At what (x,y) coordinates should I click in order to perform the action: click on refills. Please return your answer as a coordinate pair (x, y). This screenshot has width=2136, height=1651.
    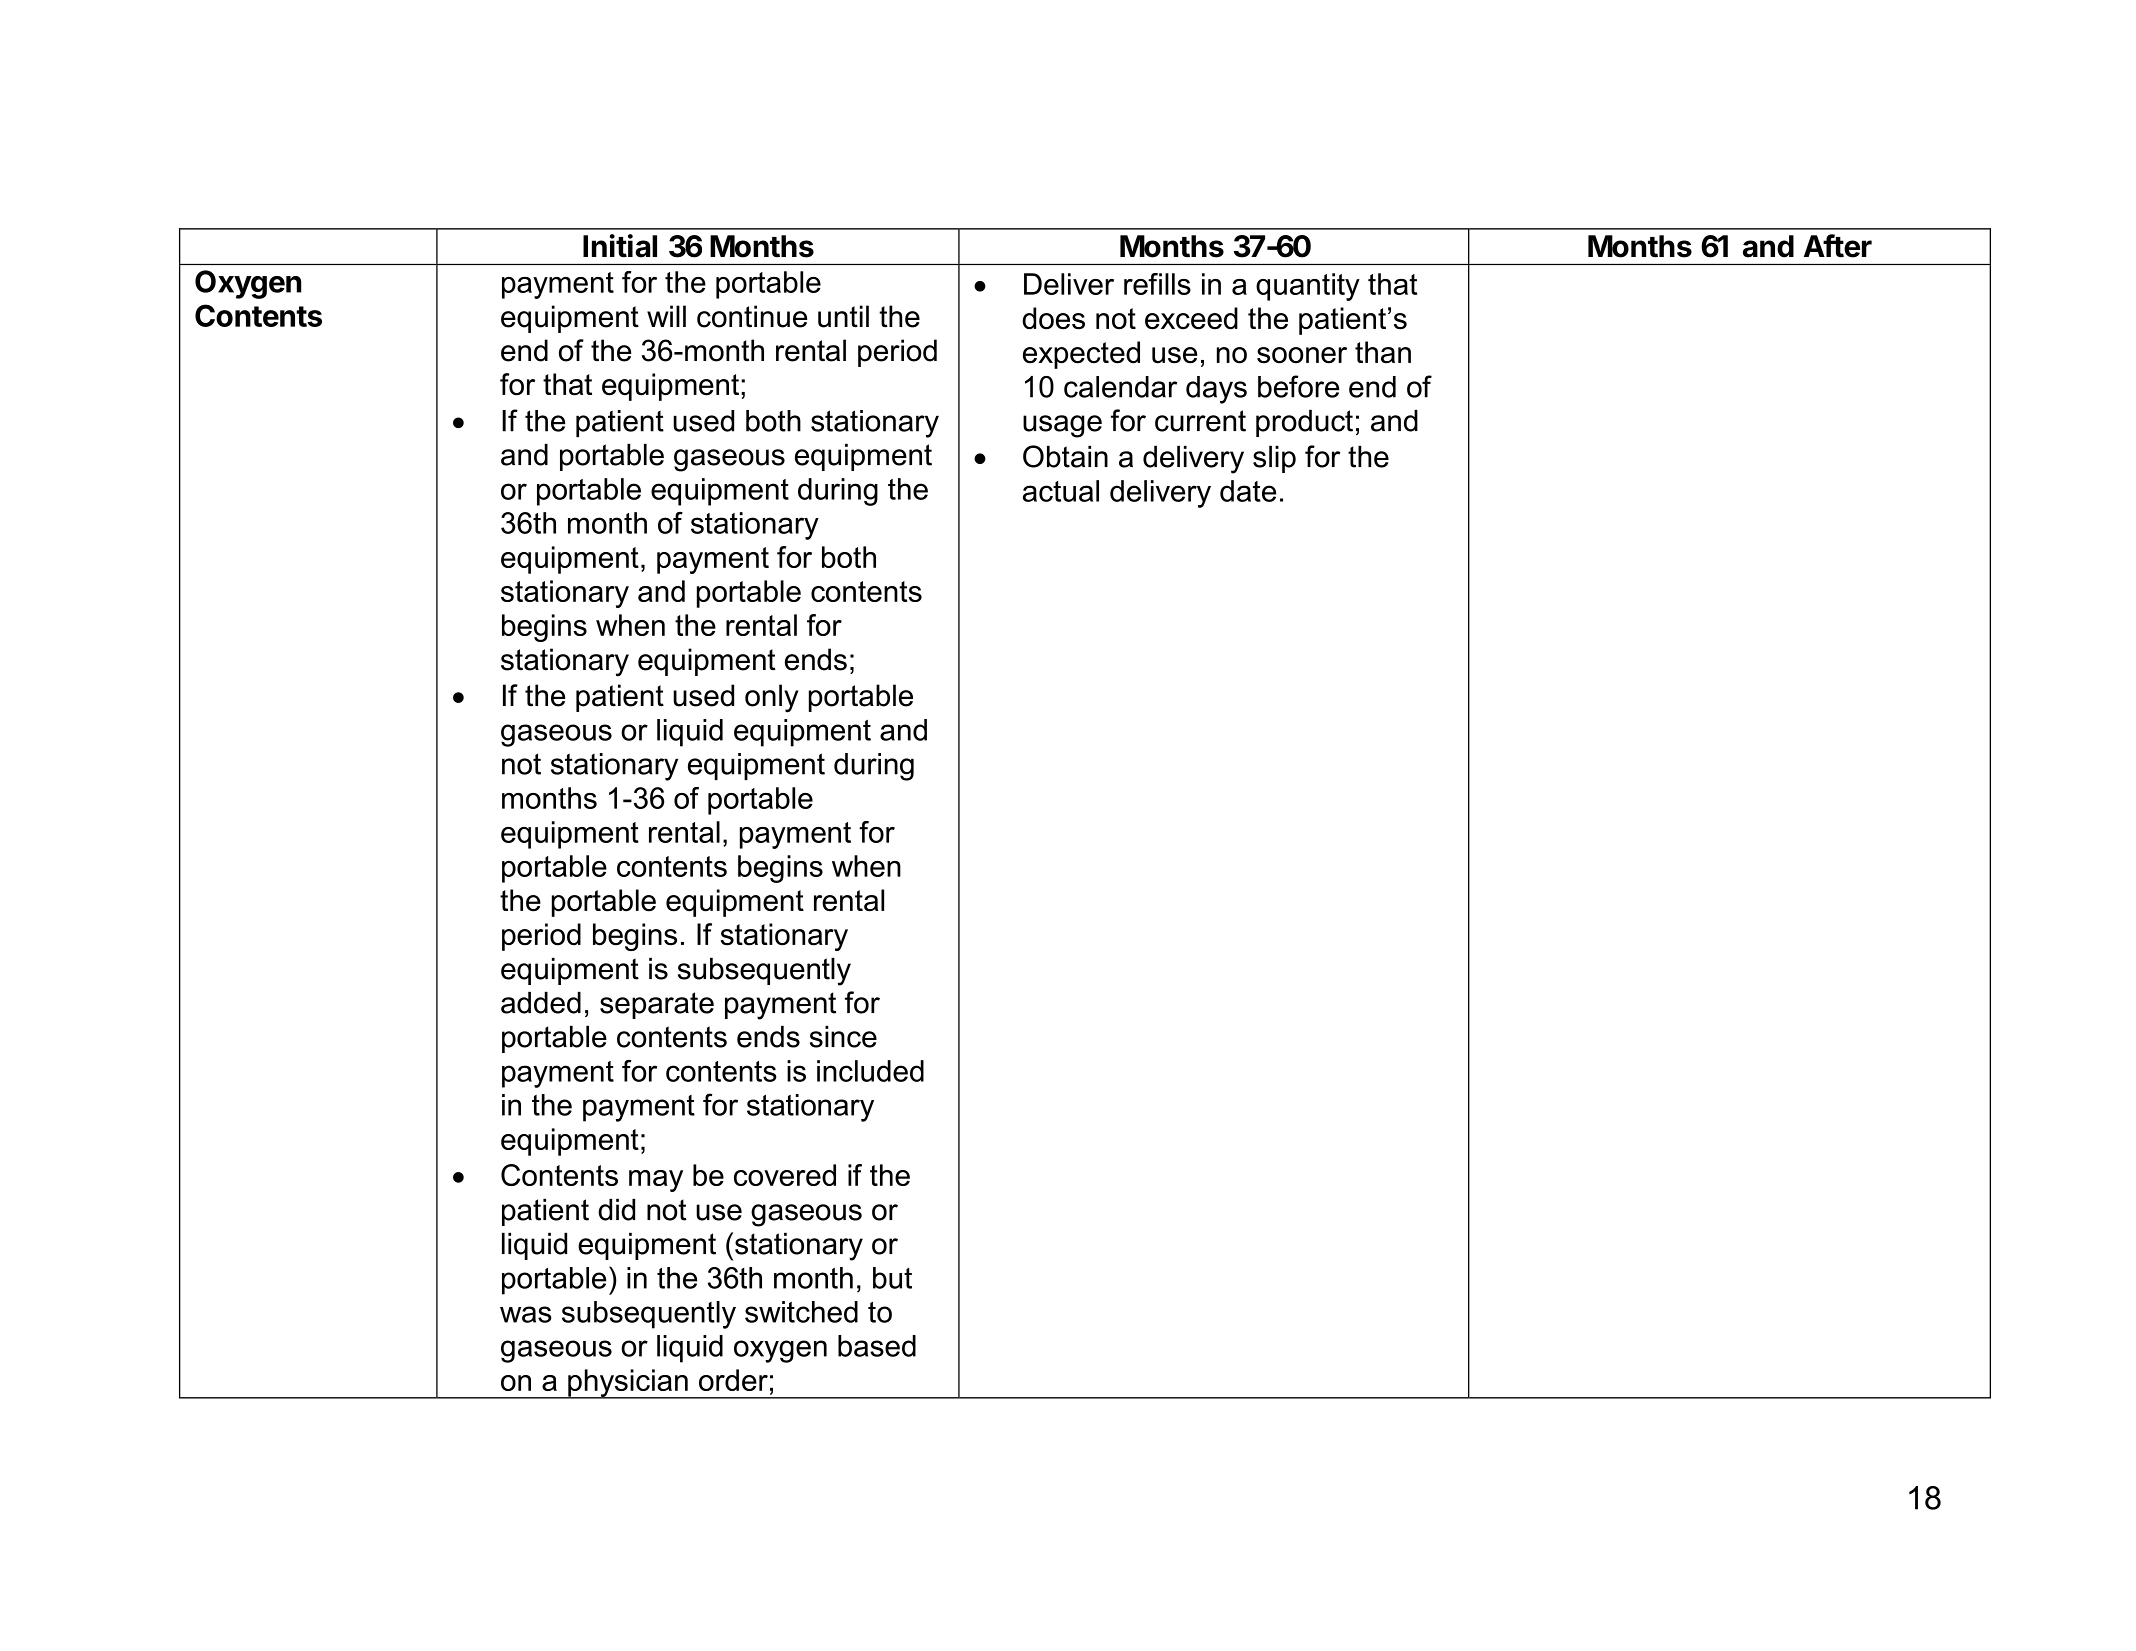
    Looking at the image, I should click on (1157, 284).
